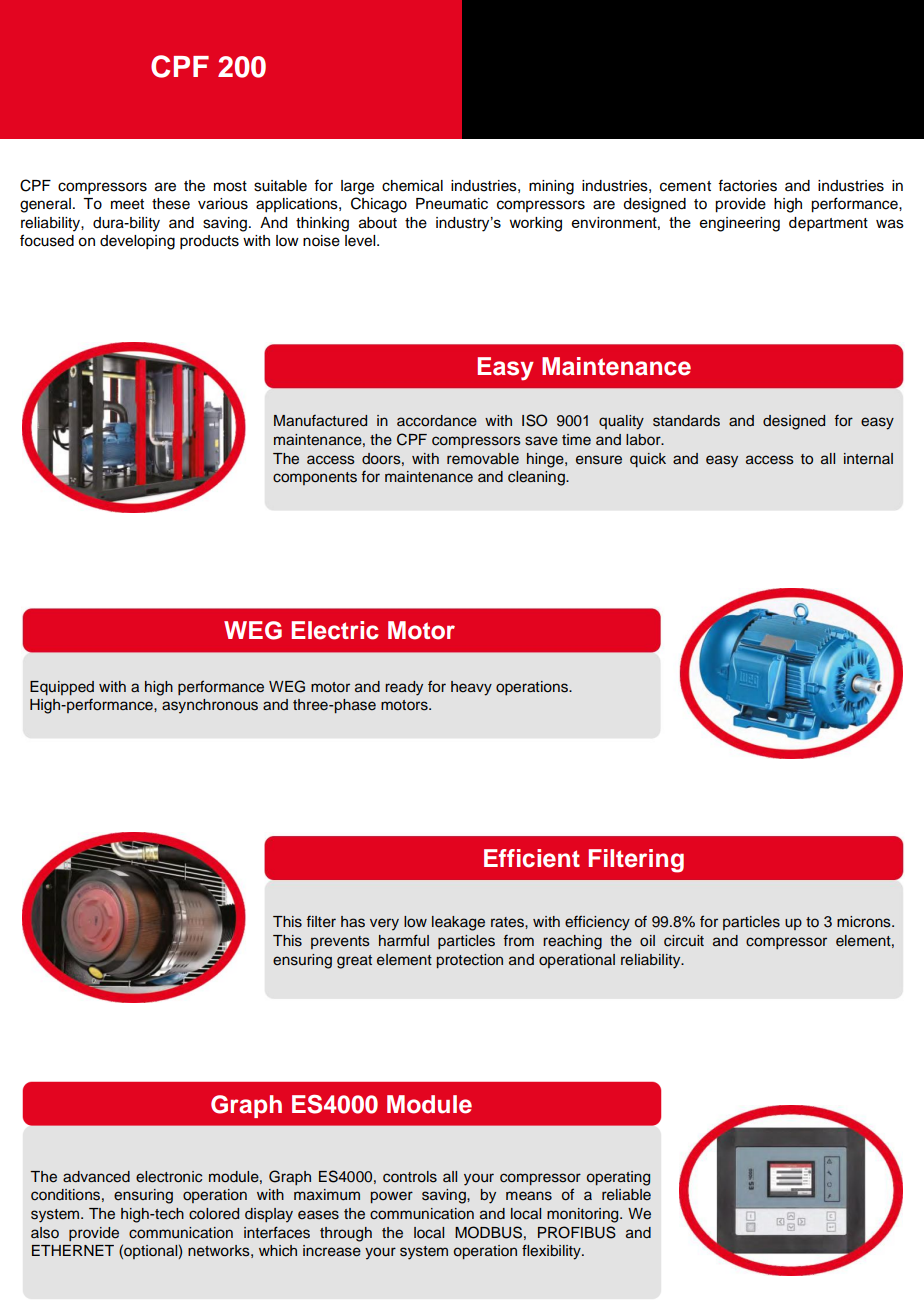 The height and width of the screenshot is (1308, 924). I want to click on department, so click(828, 224).
